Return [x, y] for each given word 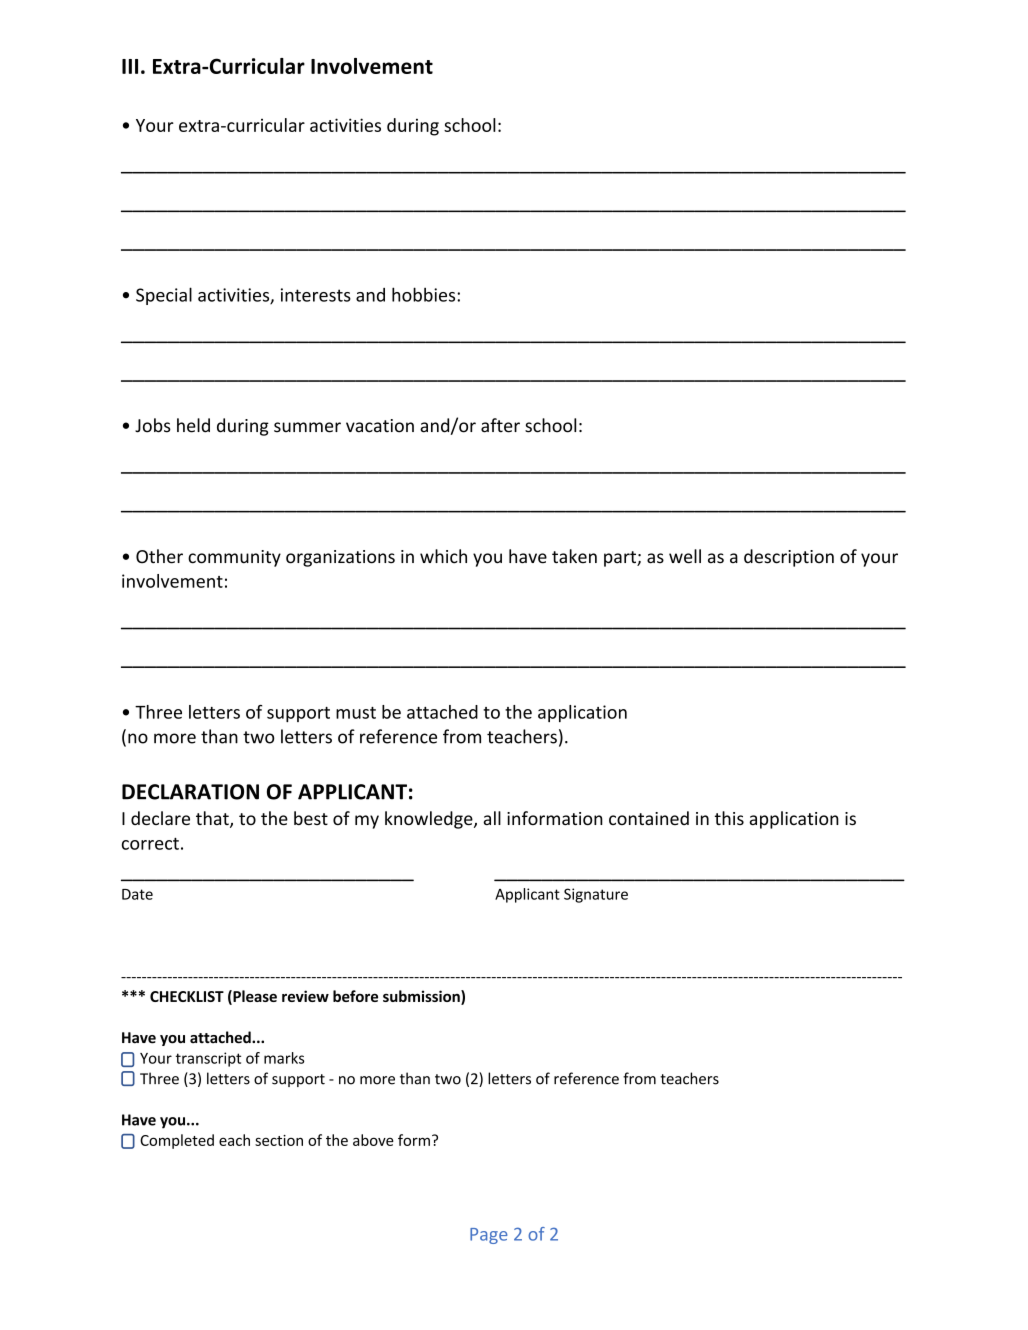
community [234, 558]
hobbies [425, 294]
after [500, 425]
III [130, 66]
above [373, 1140]
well [685, 556]
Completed [177, 1141]
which [443, 556]
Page [489, 1236]
